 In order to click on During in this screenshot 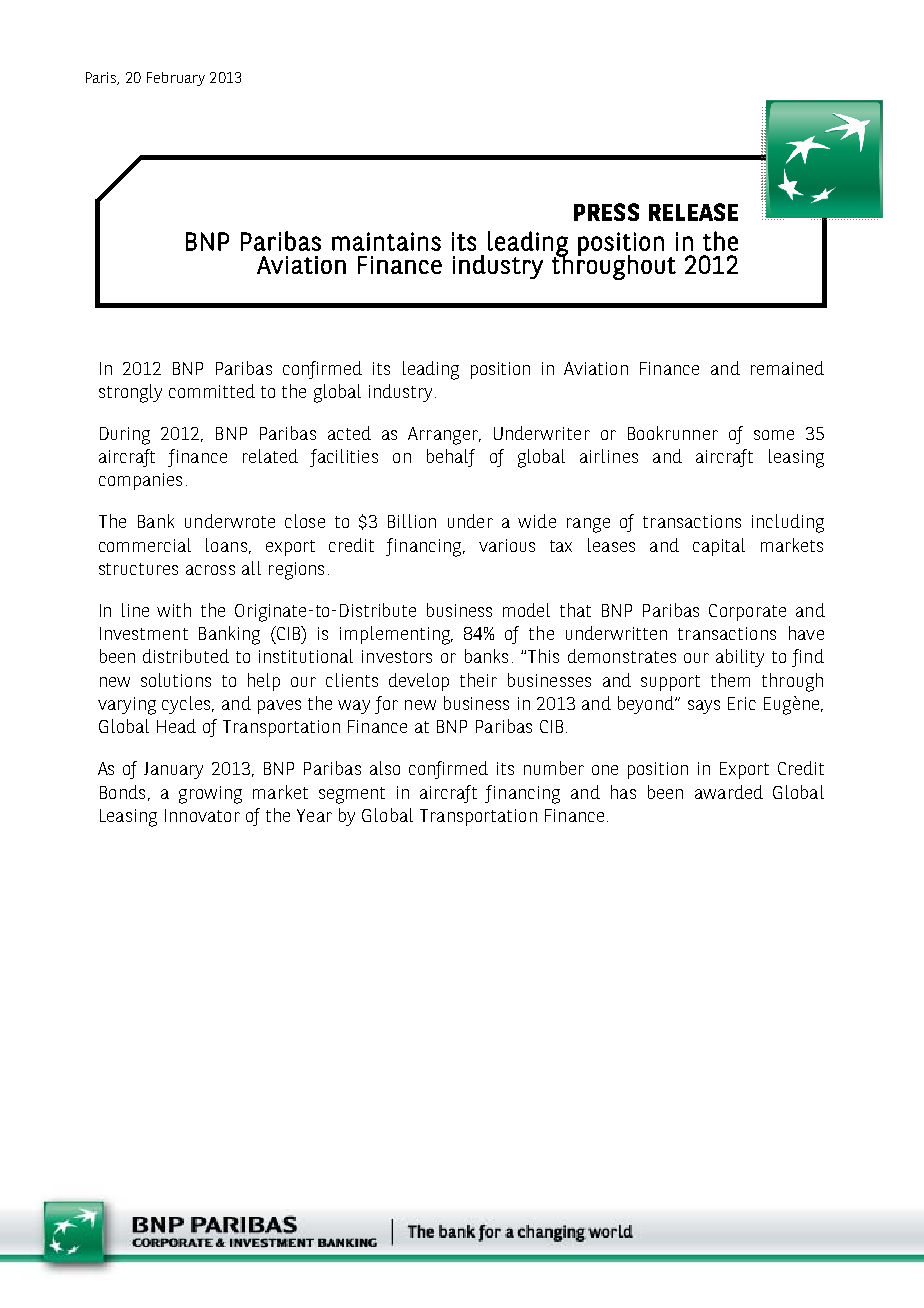, I will do `click(125, 436)`.
